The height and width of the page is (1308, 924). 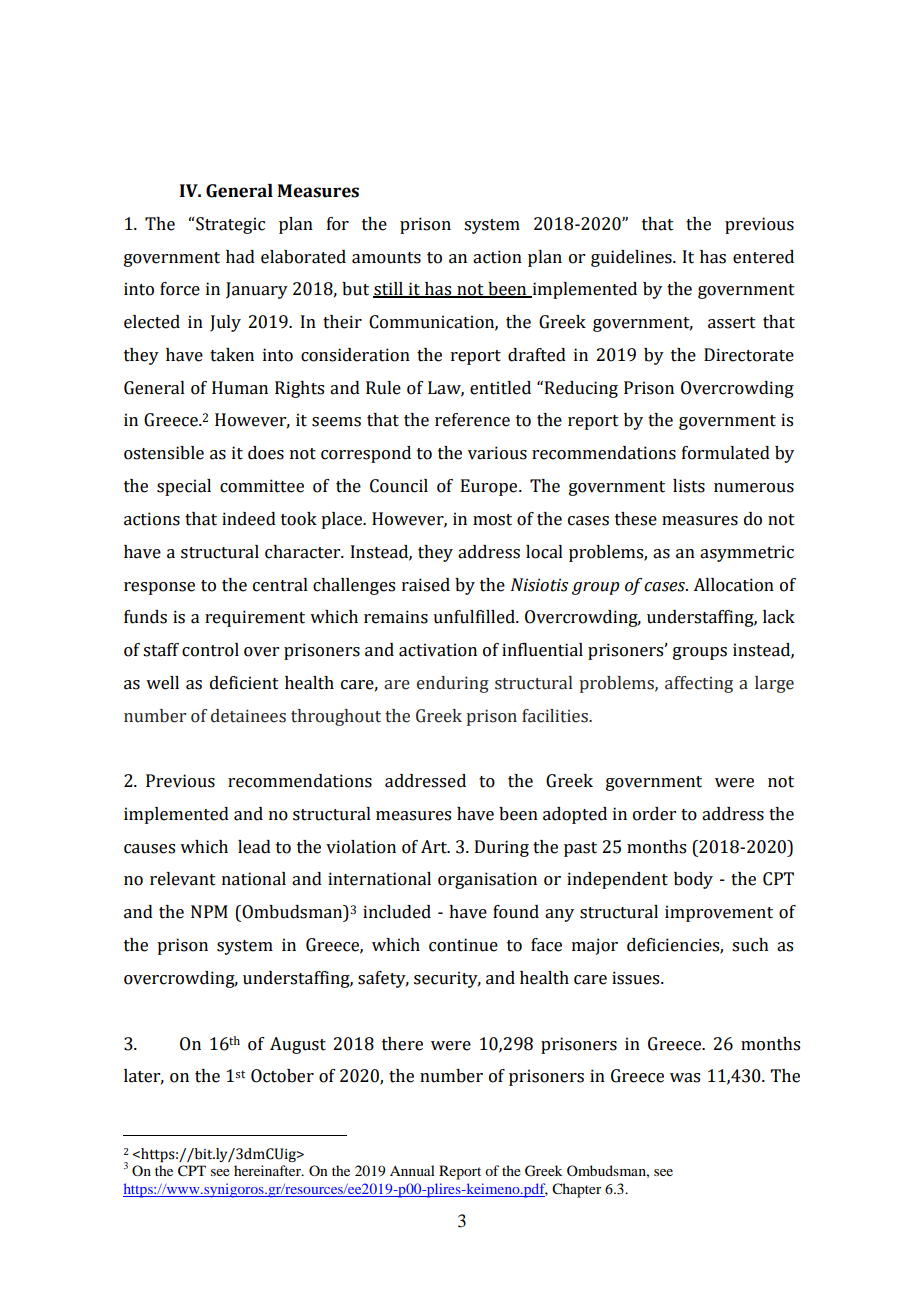 I want to click on activation, so click(x=438, y=650).
